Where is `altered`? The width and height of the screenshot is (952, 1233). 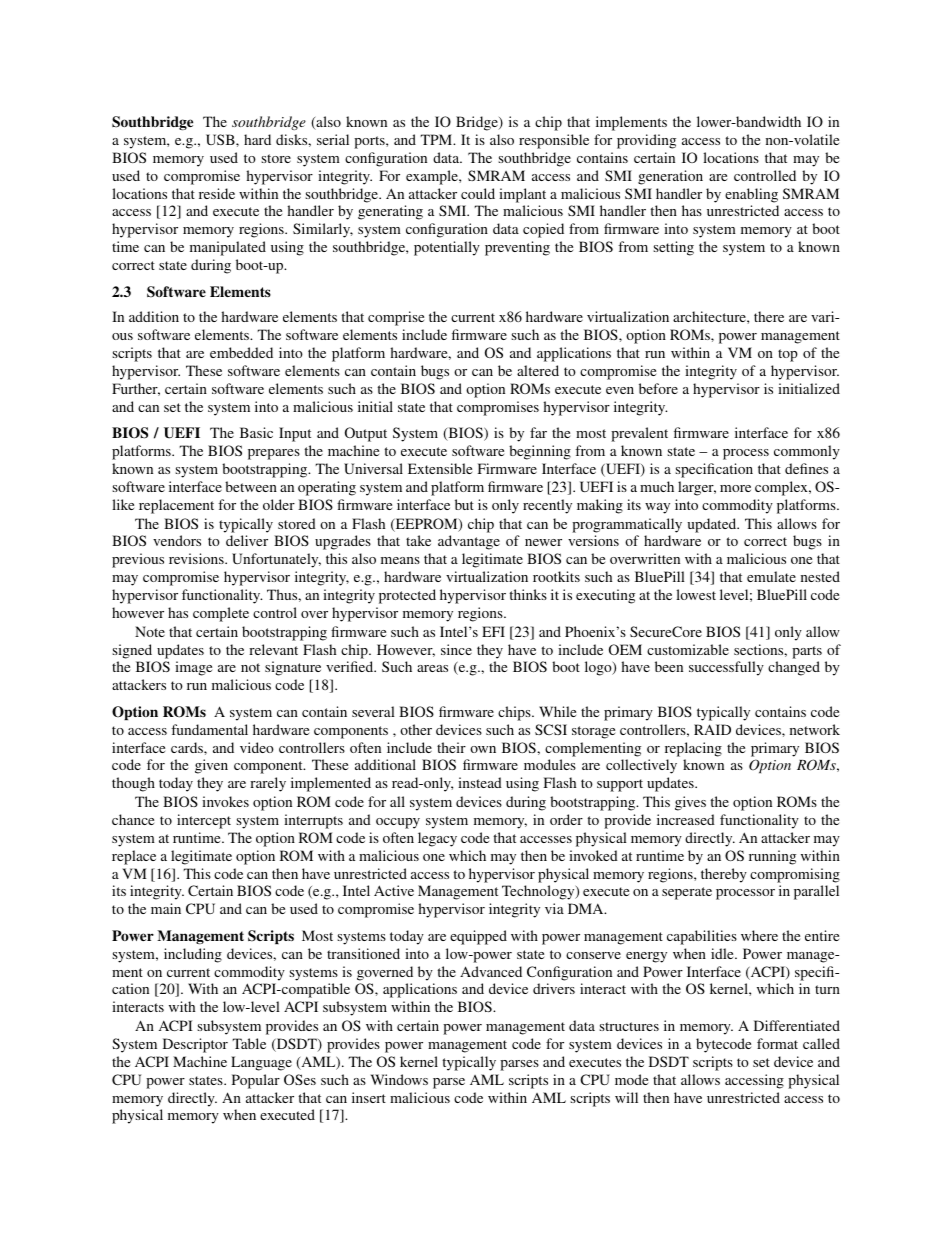 altered is located at coordinates (538, 370).
